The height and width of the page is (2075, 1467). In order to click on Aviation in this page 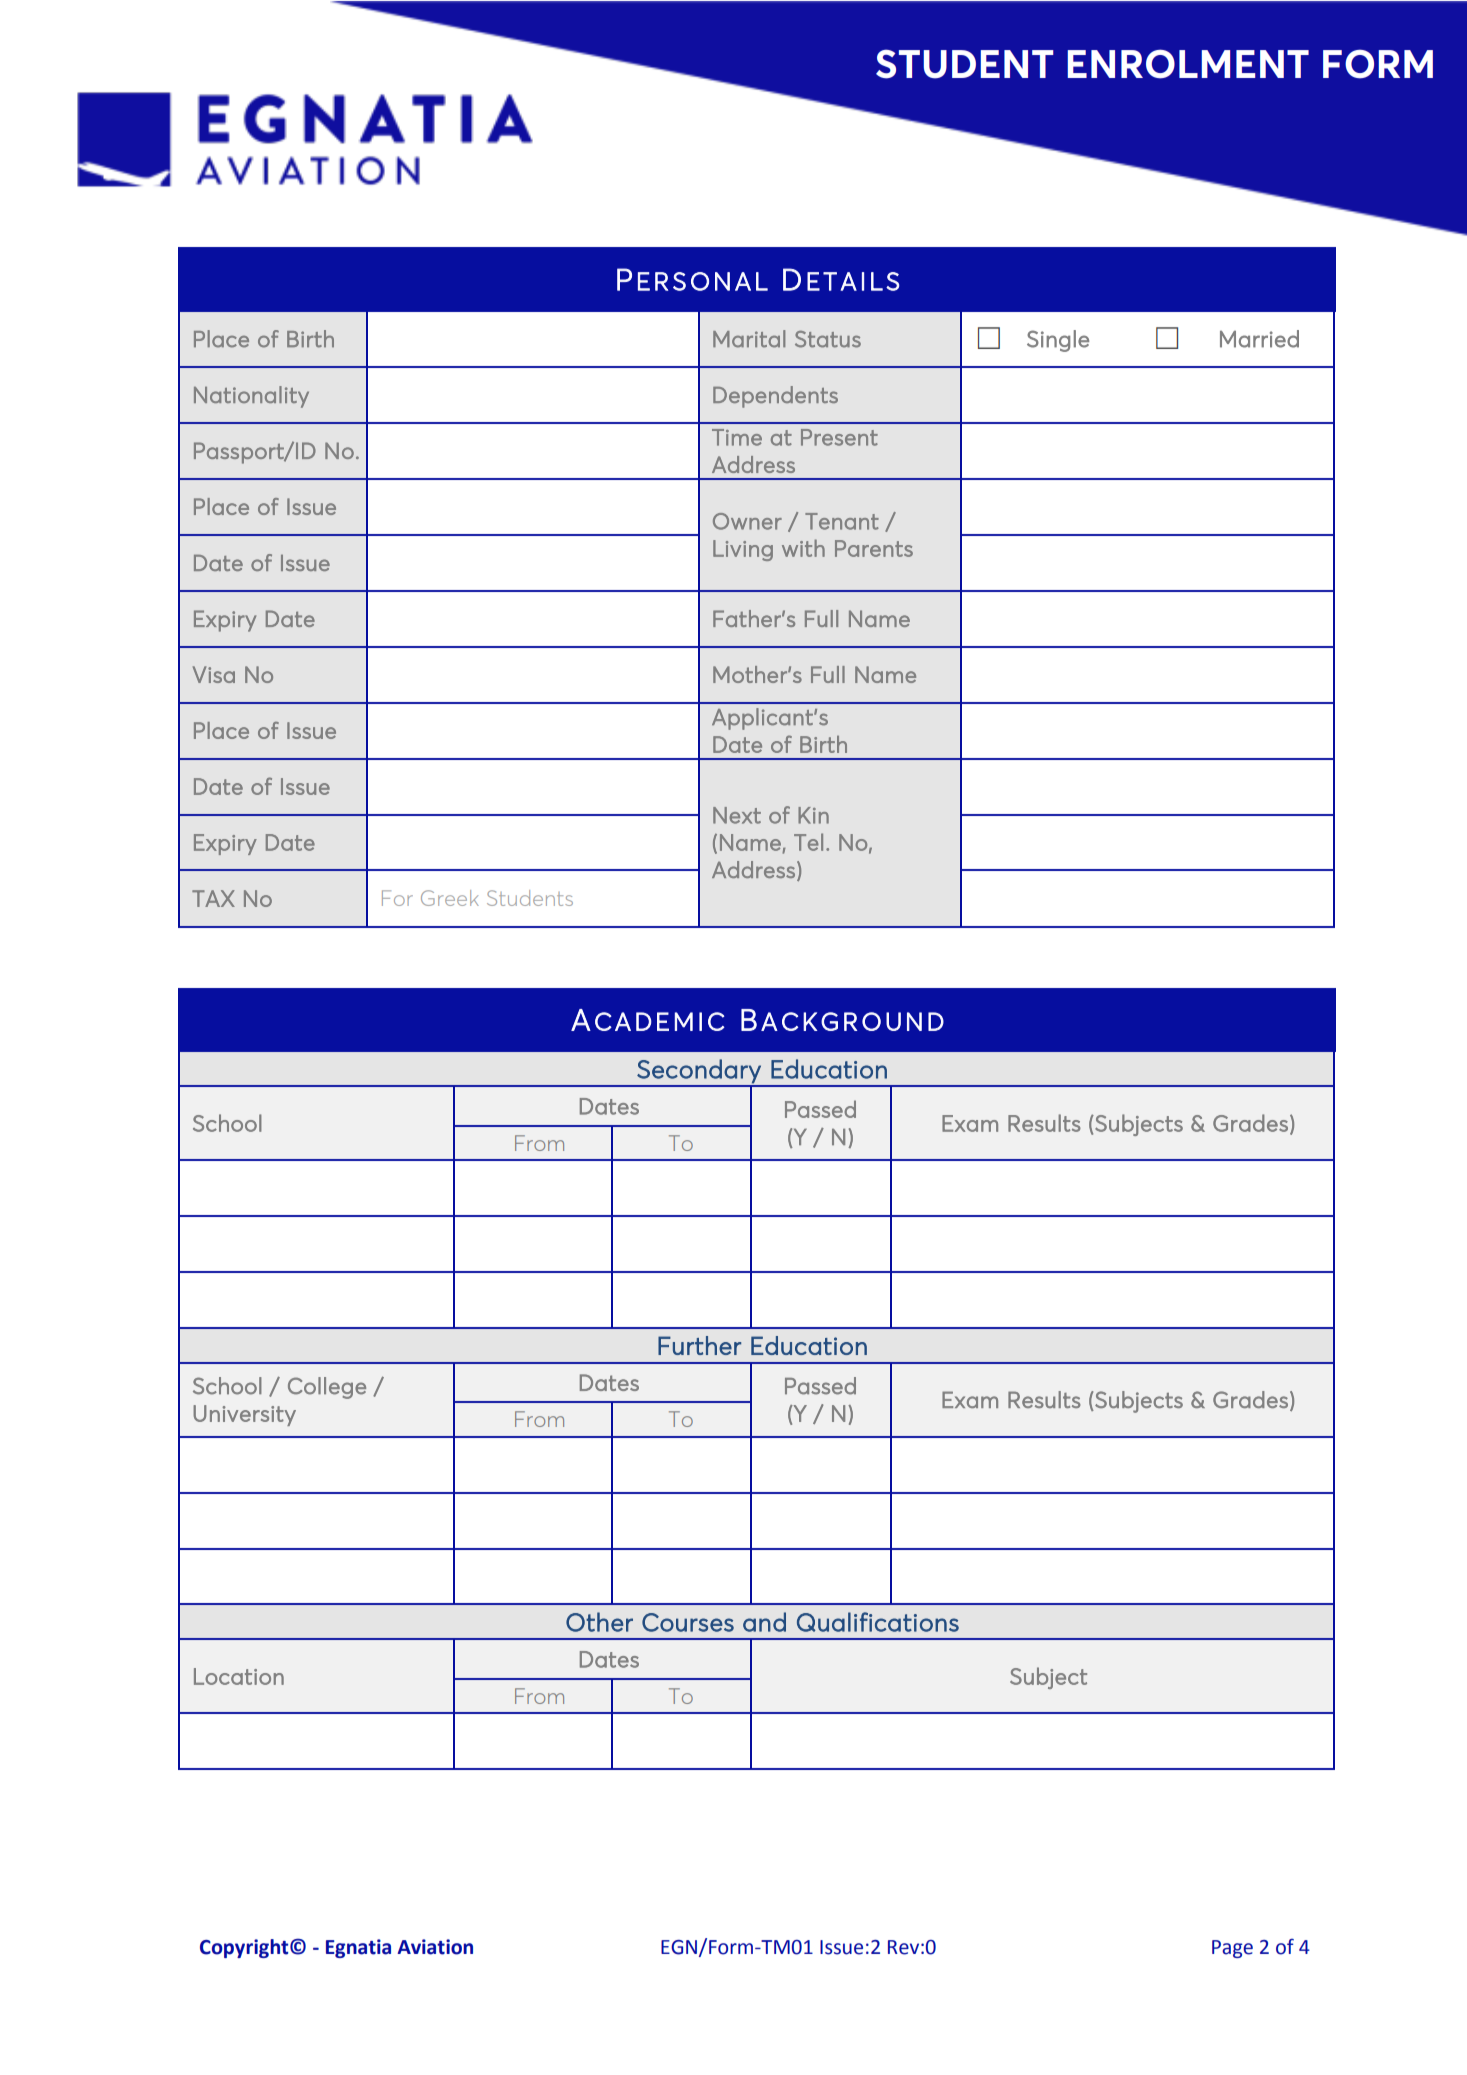, I will do `click(435, 1947)`.
